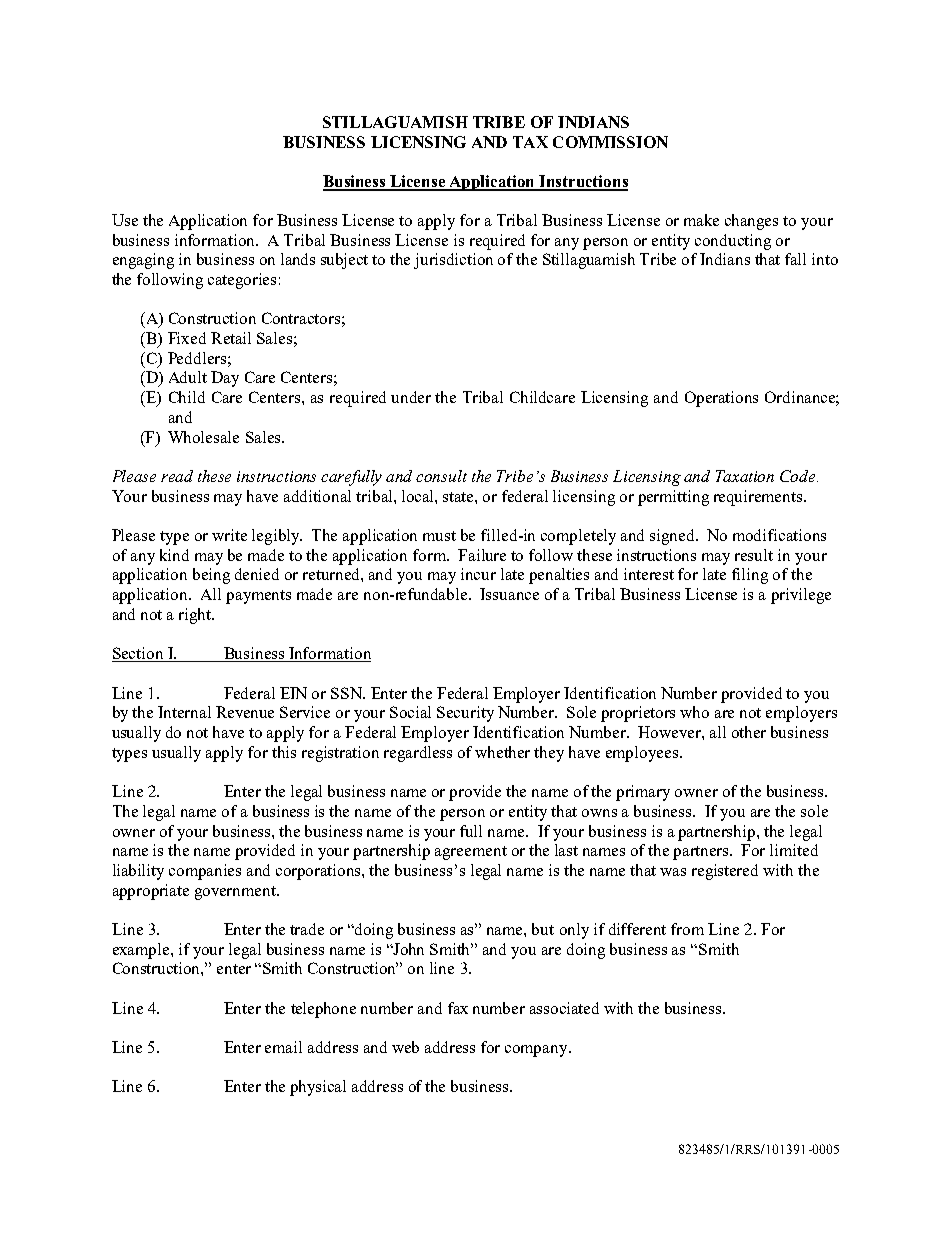 The height and width of the screenshot is (1233, 952). What do you see at coordinates (750, 576) in the screenshot?
I see `filing` at bounding box center [750, 576].
